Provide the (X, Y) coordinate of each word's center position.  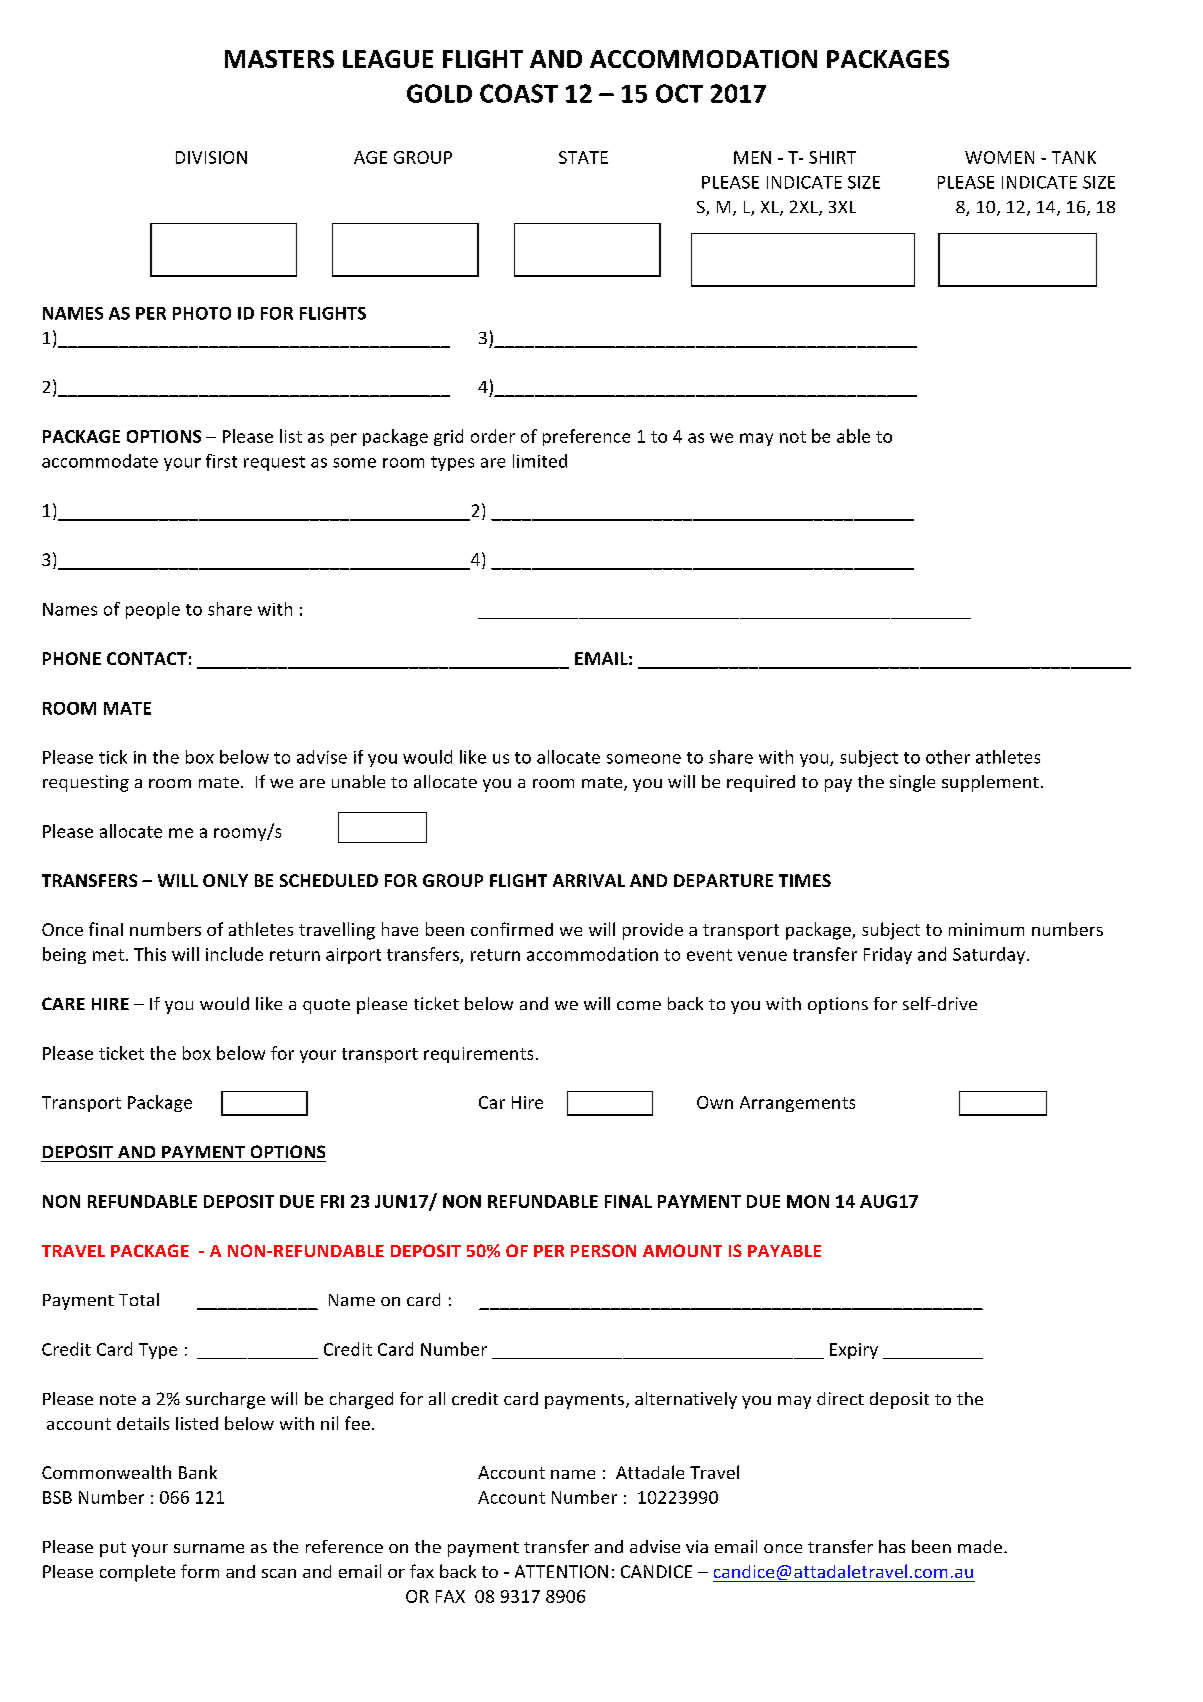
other (948, 757)
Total (139, 1299)
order (493, 436)
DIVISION (211, 157)
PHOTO (202, 313)
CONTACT (147, 658)
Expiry (854, 1351)
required (761, 783)
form (200, 1571)
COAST (519, 93)
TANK (1074, 157)
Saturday (989, 955)
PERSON (603, 1250)
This (150, 954)
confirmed (512, 929)
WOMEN (999, 157)
